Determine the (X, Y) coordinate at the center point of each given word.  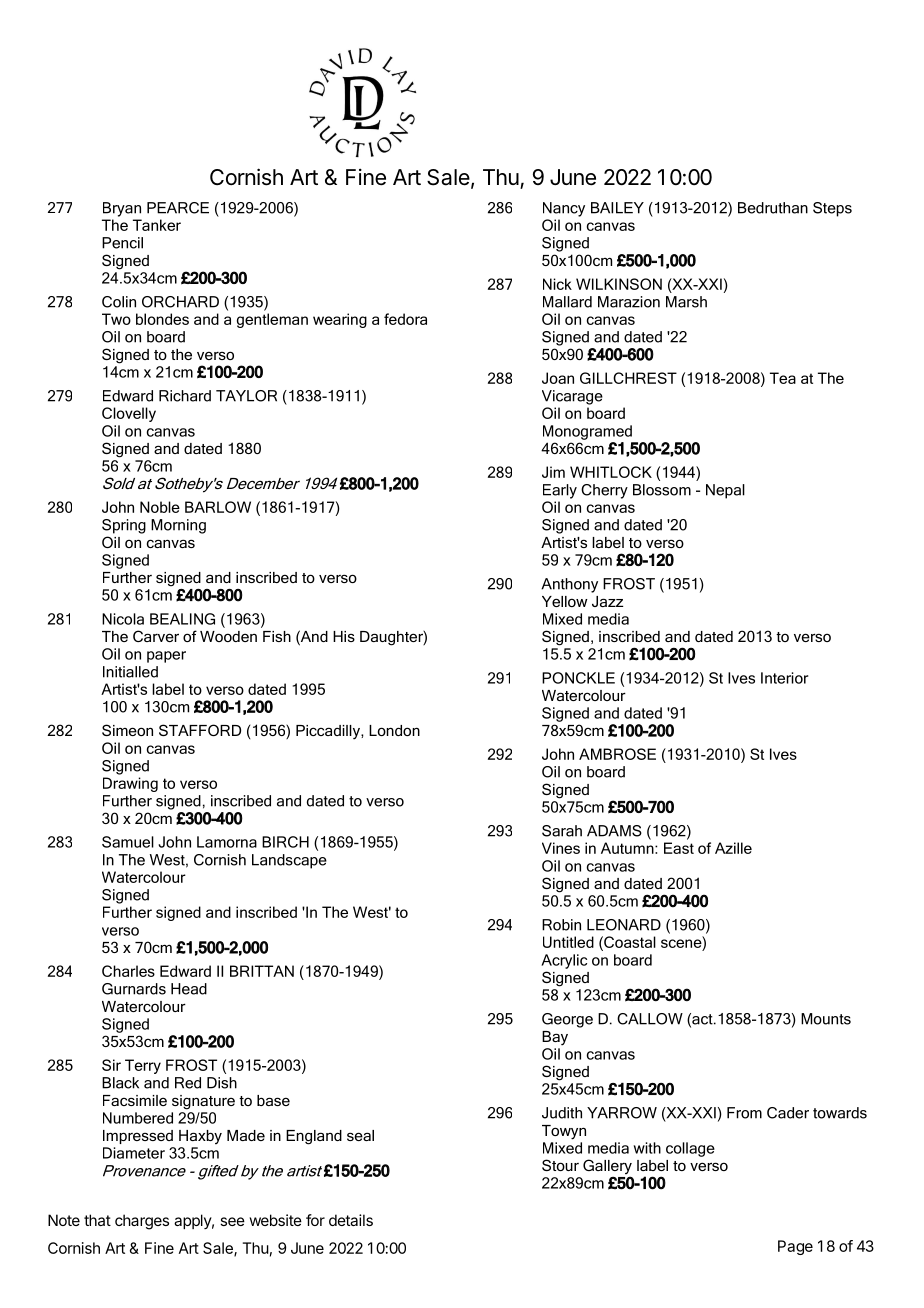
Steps (832, 209)
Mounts (826, 1019)
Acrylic (564, 961)
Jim (553, 472)
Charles (128, 971)
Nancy (564, 209)
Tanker (157, 225)
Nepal (725, 491)
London (394, 730)
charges (142, 1222)
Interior (784, 678)
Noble (160, 507)
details (351, 1220)
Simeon (127, 730)
